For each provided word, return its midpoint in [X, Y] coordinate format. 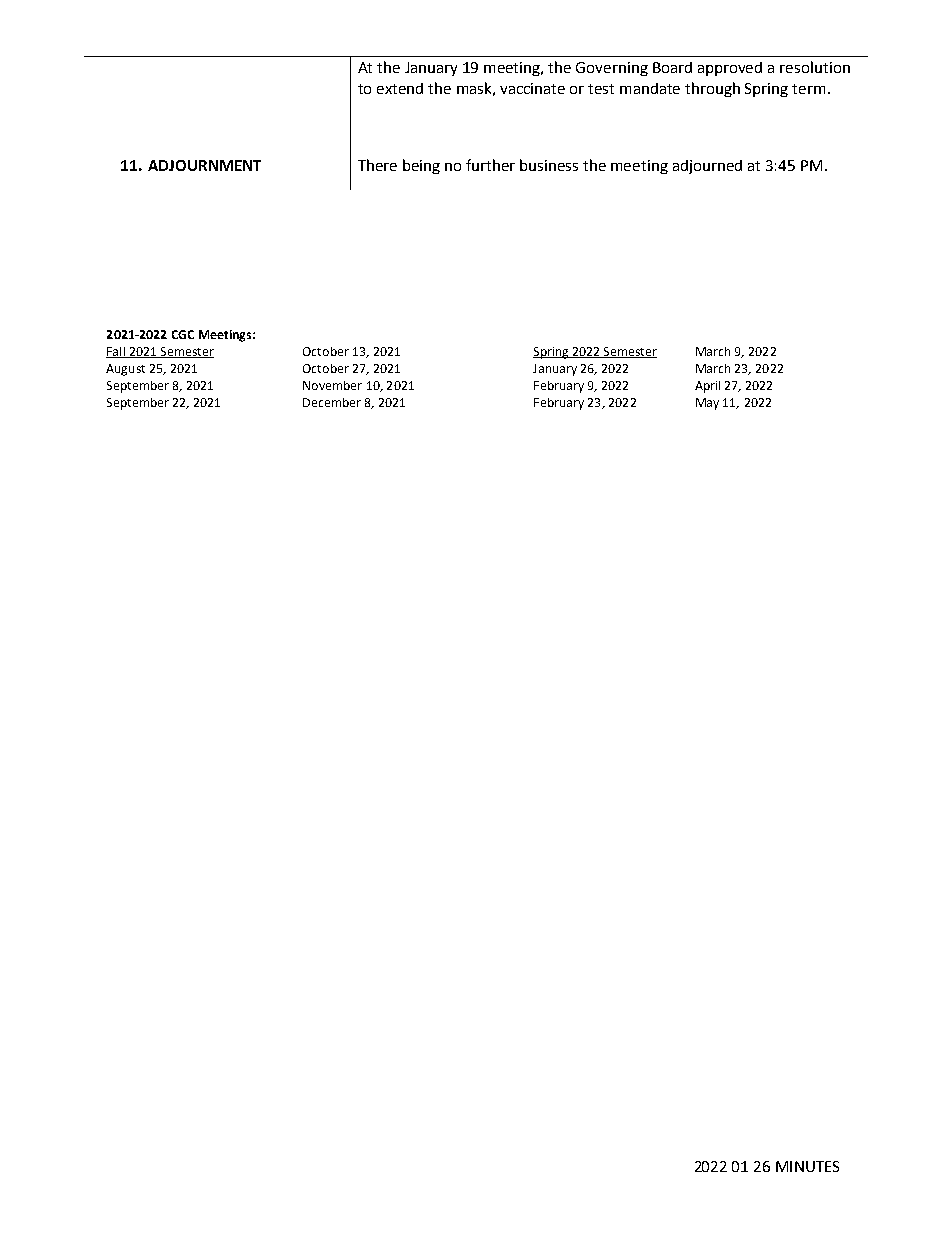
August [125, 370]
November [332, 385]
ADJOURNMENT [204, 165]
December [332, 402]
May [707, 404]
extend [400, 88]
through [712, 89]
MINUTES [807, 1166]
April [707, 387]
